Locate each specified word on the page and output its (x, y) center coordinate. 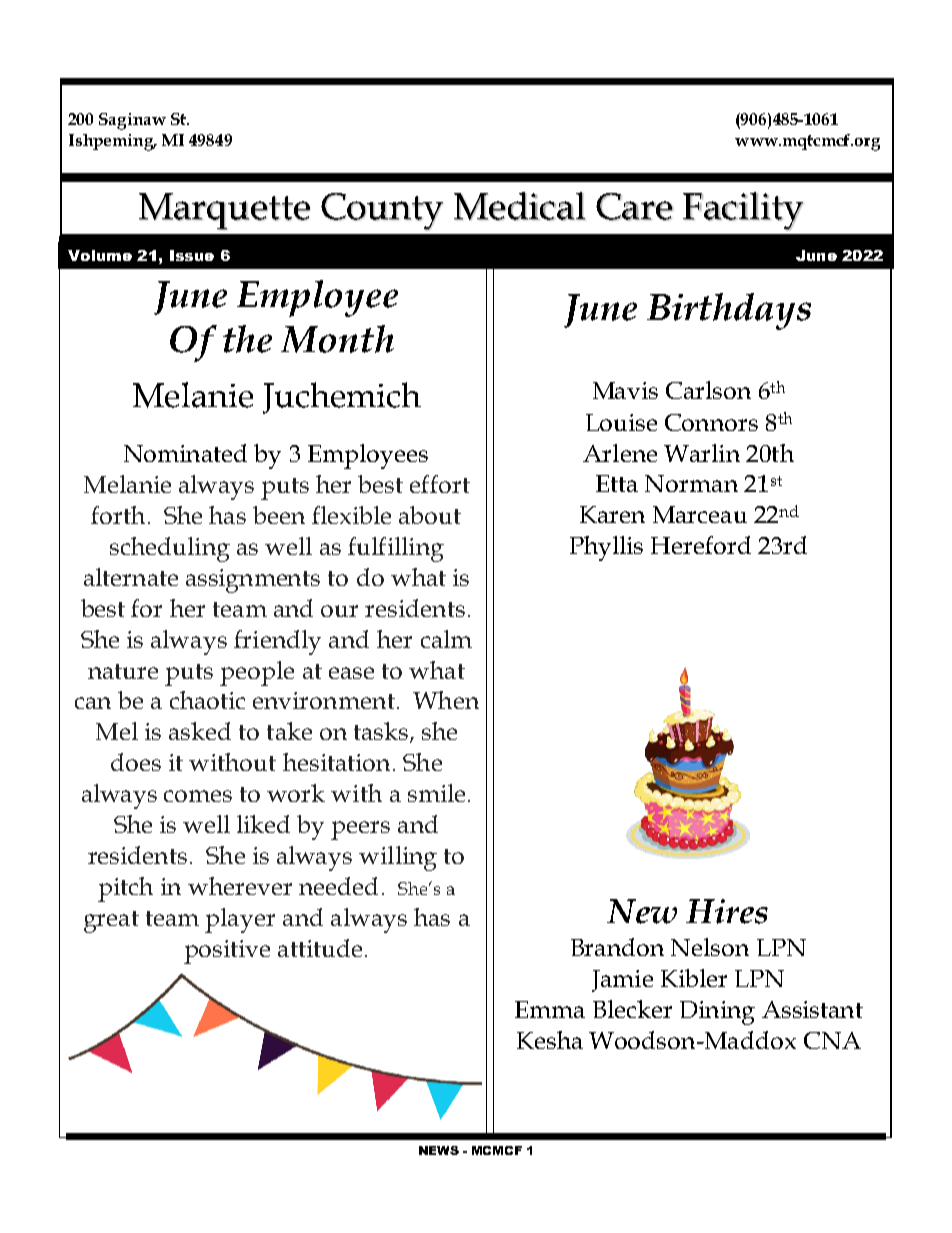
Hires (727, 911)
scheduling (170, 549)
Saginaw (132, 121)
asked (200, 731)
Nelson (710, 947)
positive (227, 952)
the (247, 339)
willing (398, 858)
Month (337, 339)
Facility (743, 211)
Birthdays (729, 311)
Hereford (701, 545)
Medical (520, 206)
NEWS (439, 1150)
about (430, 515)
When (446, 700)
